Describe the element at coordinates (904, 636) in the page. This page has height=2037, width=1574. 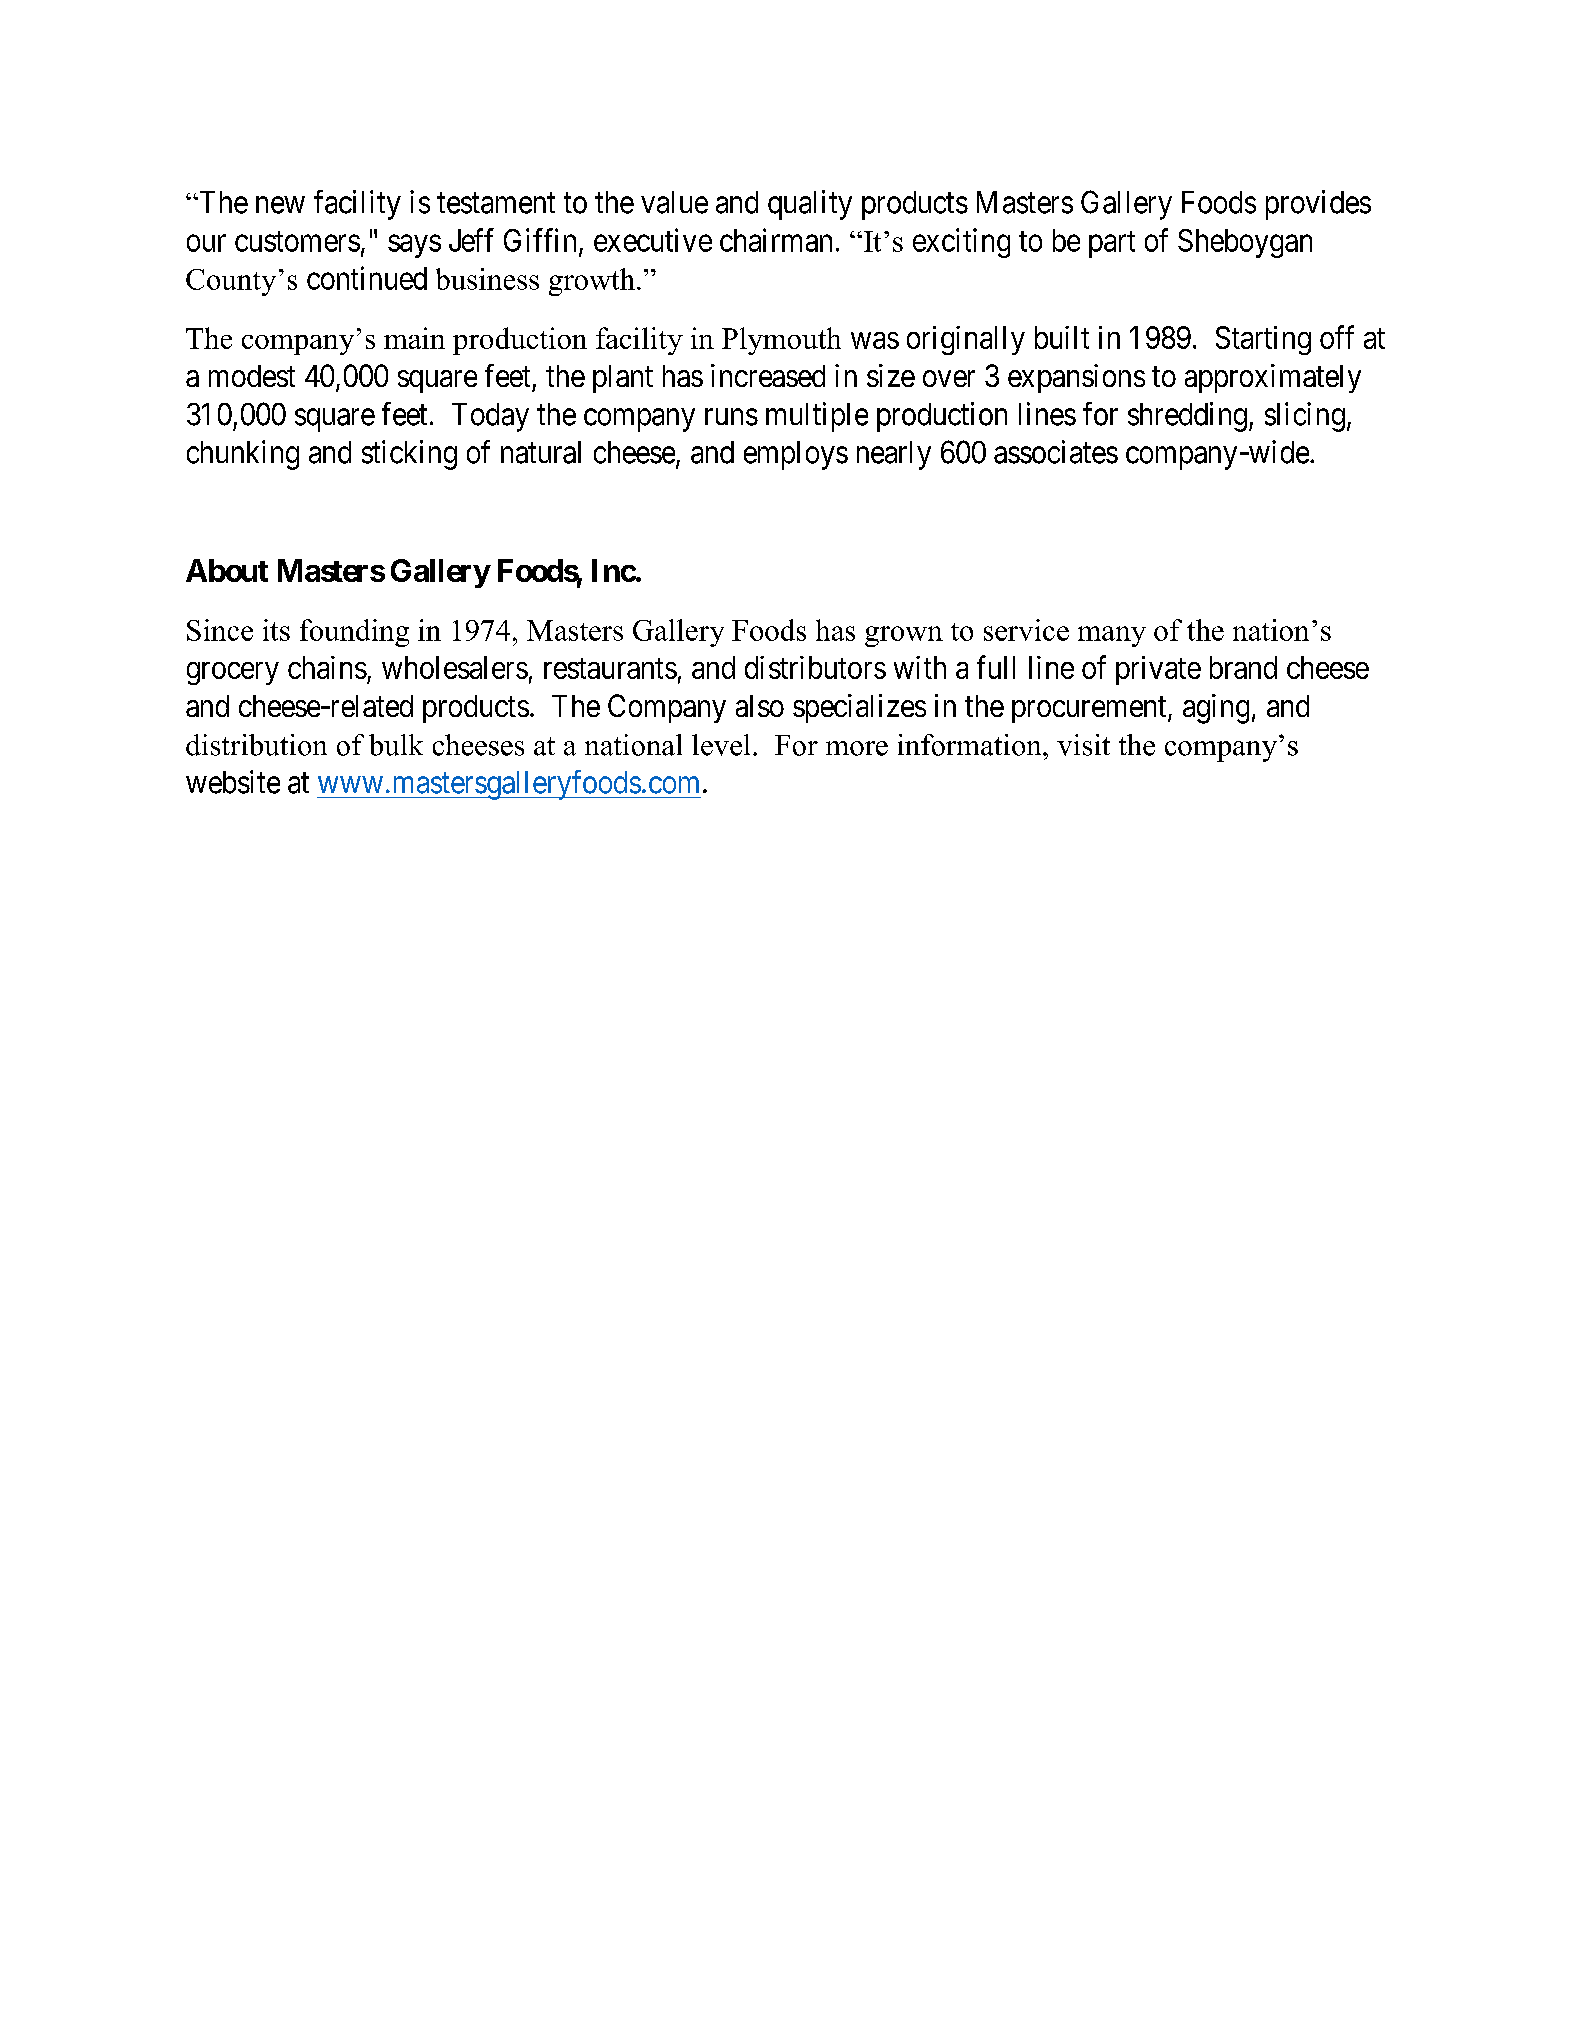
I see `grown` at that location.
